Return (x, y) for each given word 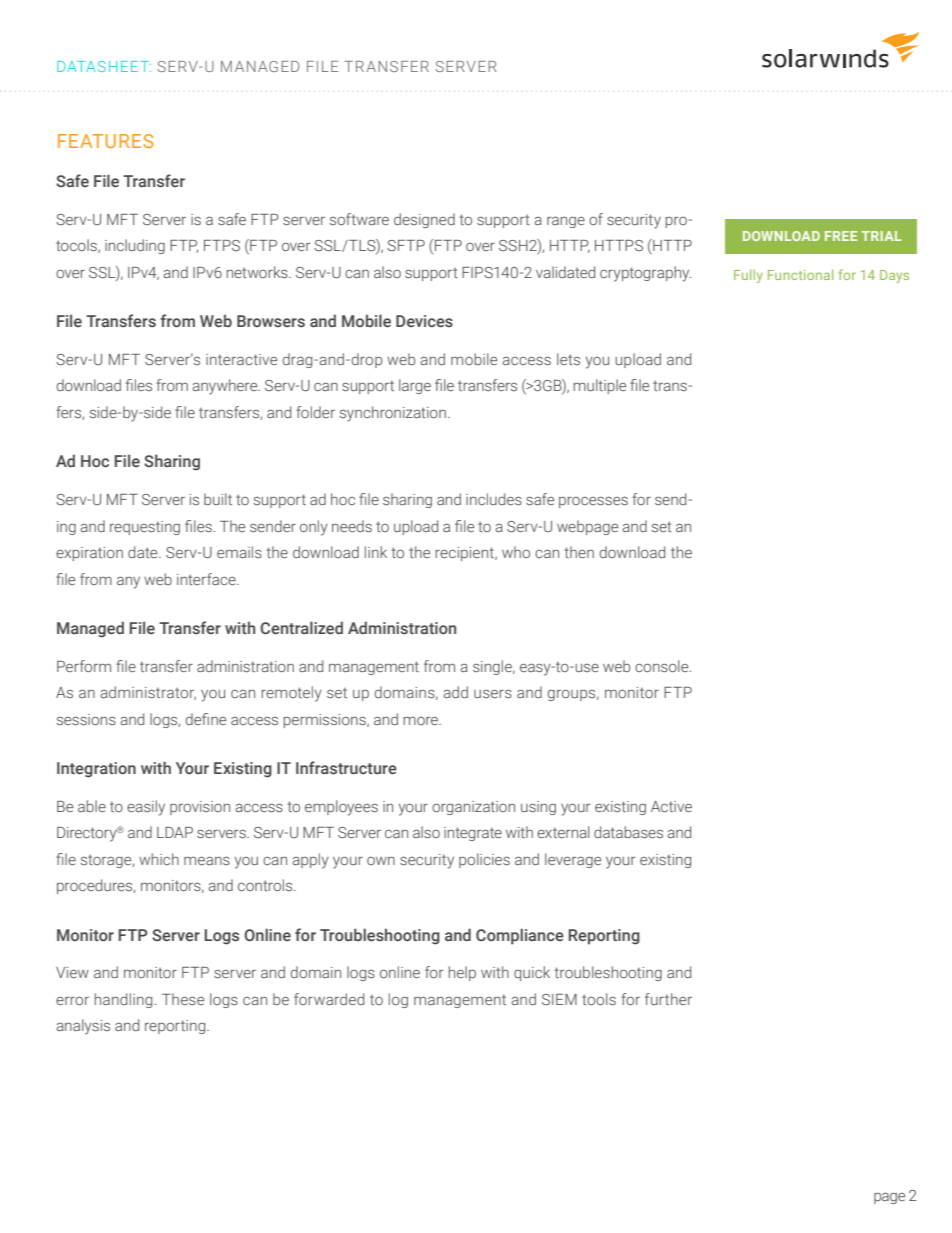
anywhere (226, 387)
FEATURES (106, 141)
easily (146, 808)
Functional (800, 274)
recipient (466, 554)
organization (473, 808)
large (415, 386)
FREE (841, 236)
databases (628, 832)
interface (207, 579)
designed (424, 220)
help (462, 973)
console (663, 666)
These (183, 999)
